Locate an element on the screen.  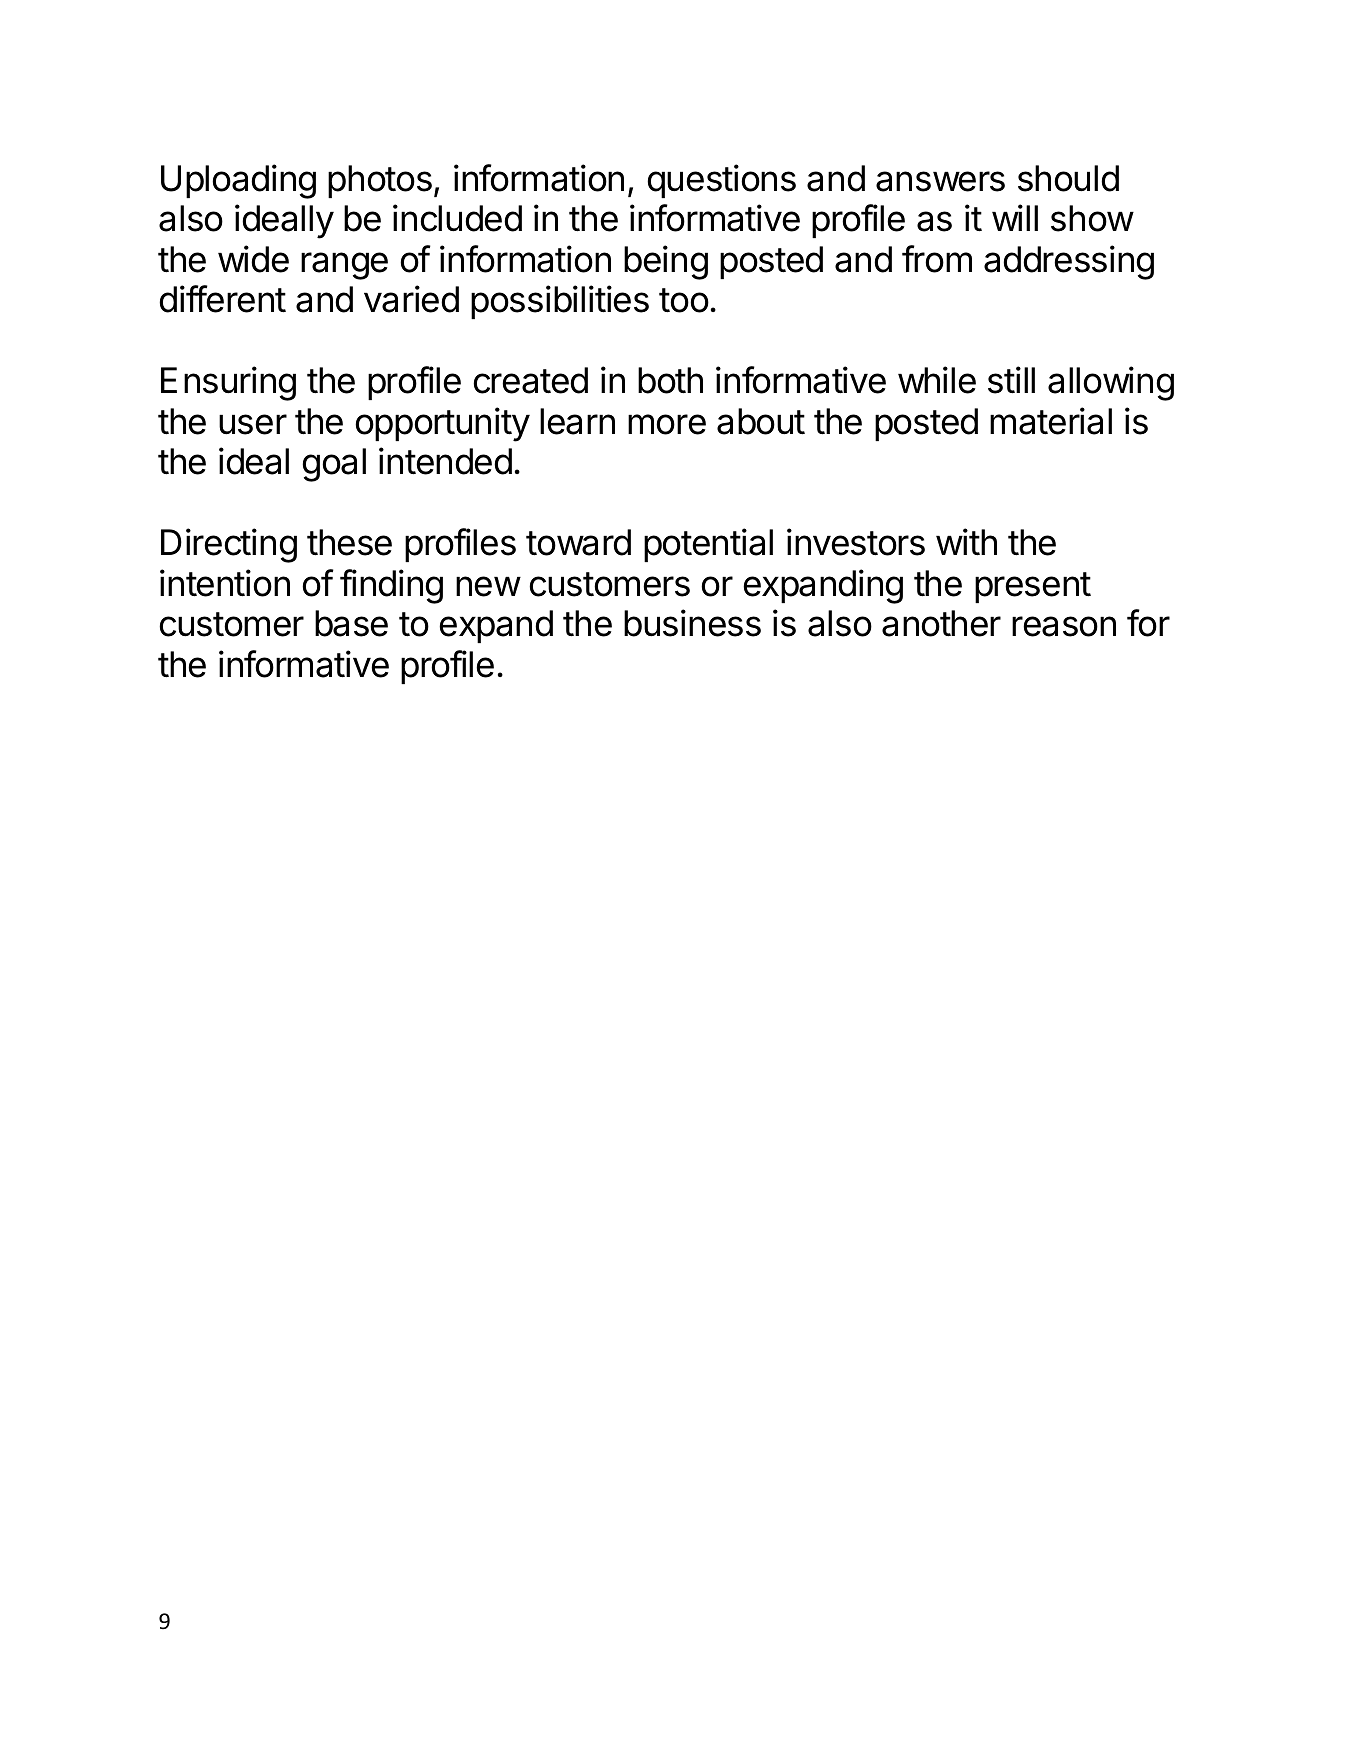
photos is located at coordinates (380, 181).
